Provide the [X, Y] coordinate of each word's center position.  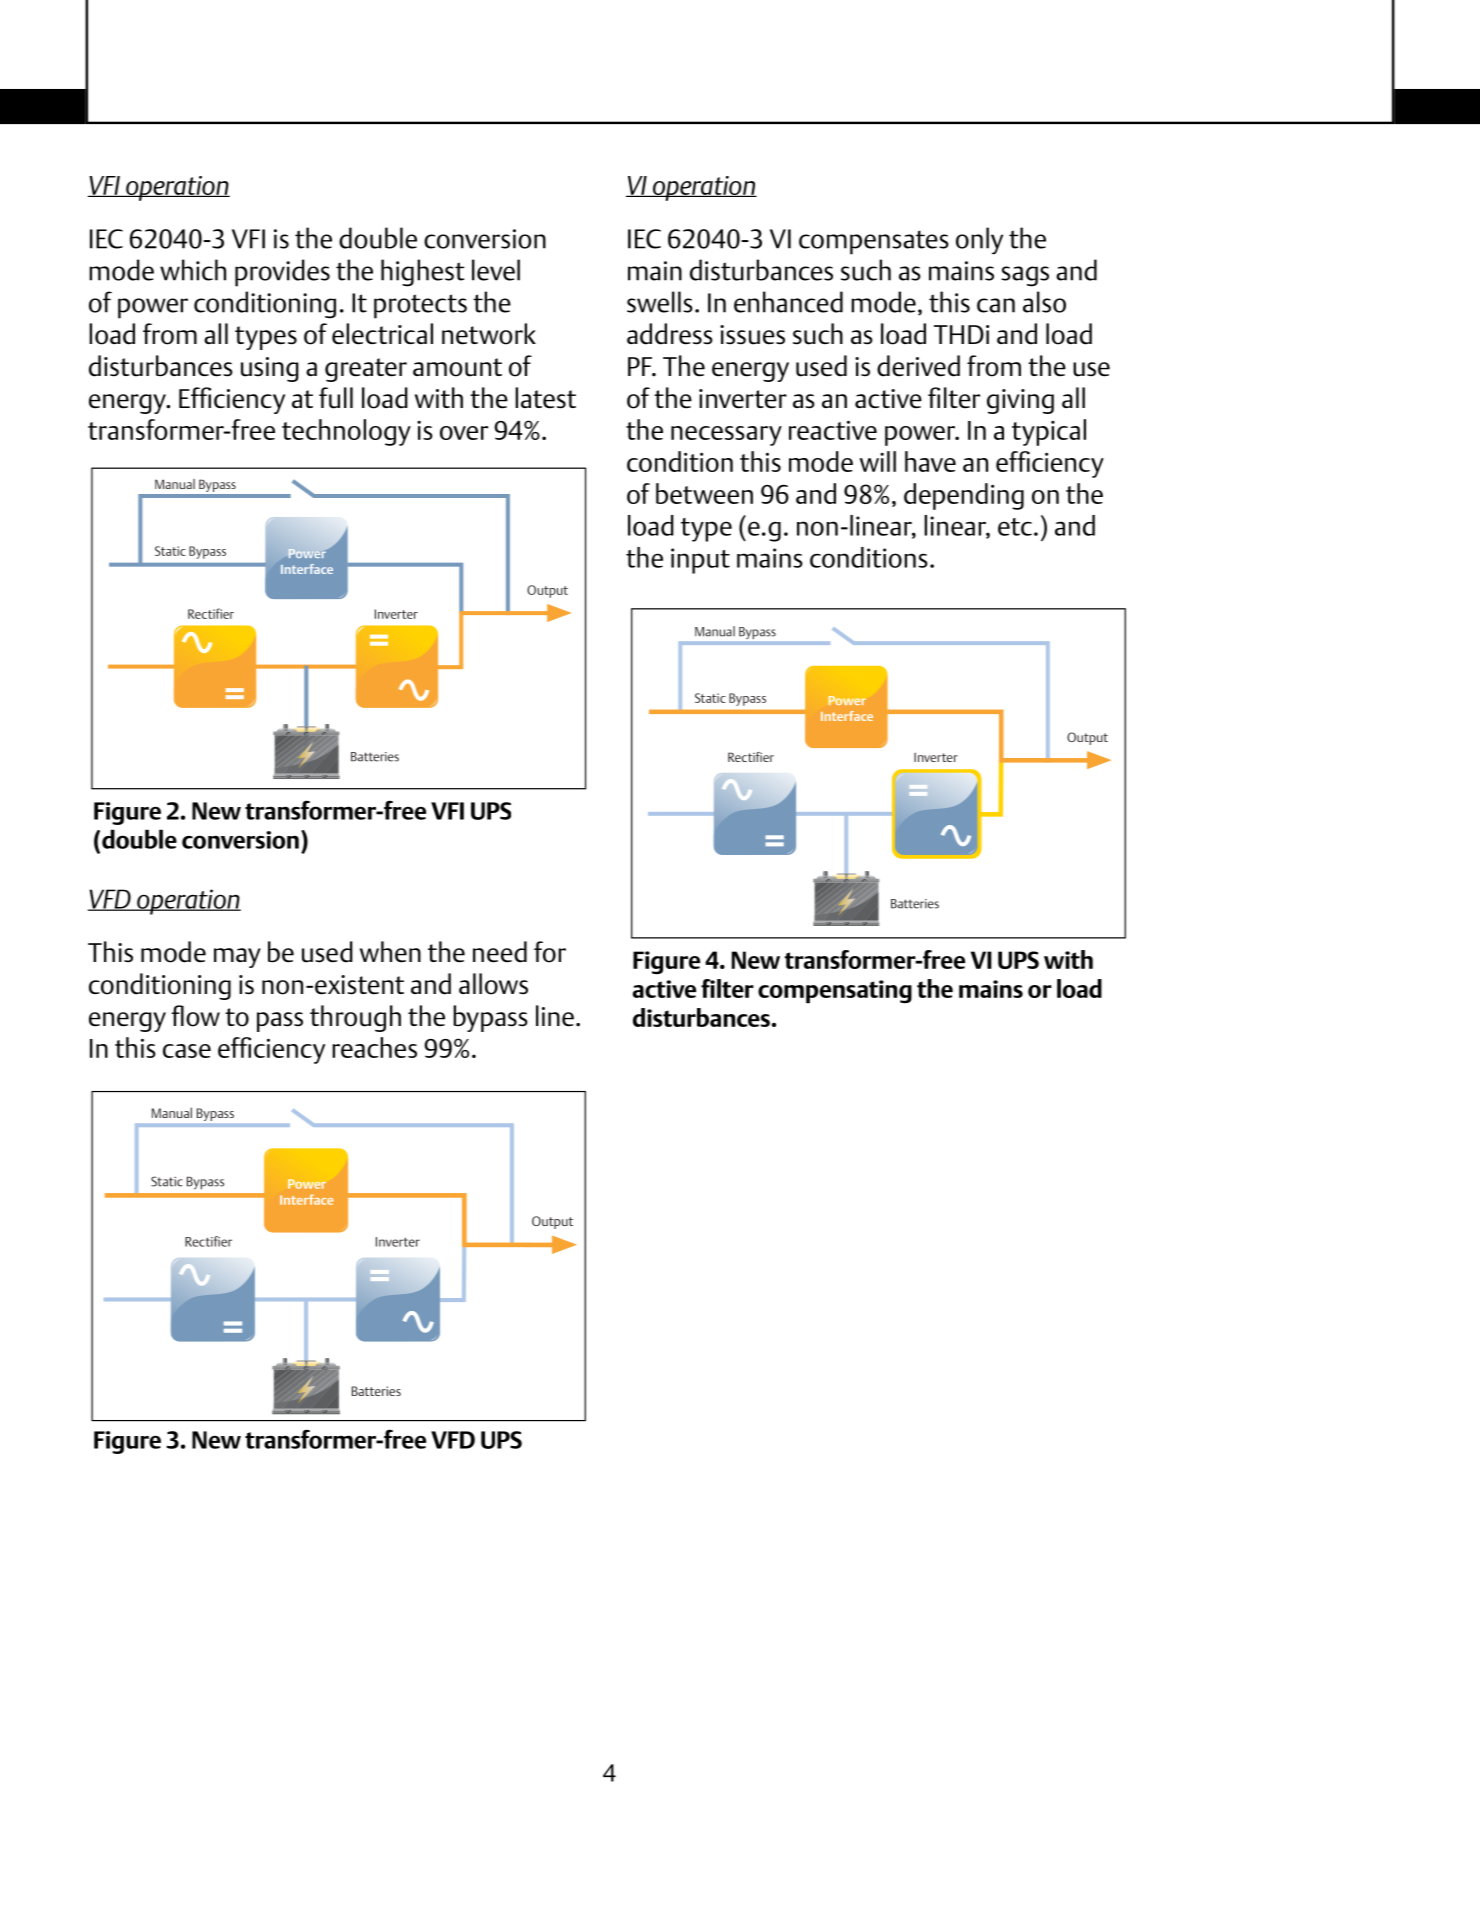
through [355, 1018]
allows [493, 984]
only [979, 241]
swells [660, 302]
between [704, 493]
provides [282, 273]
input [700, 561]
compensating [835, 992]
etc [1015, 527]
